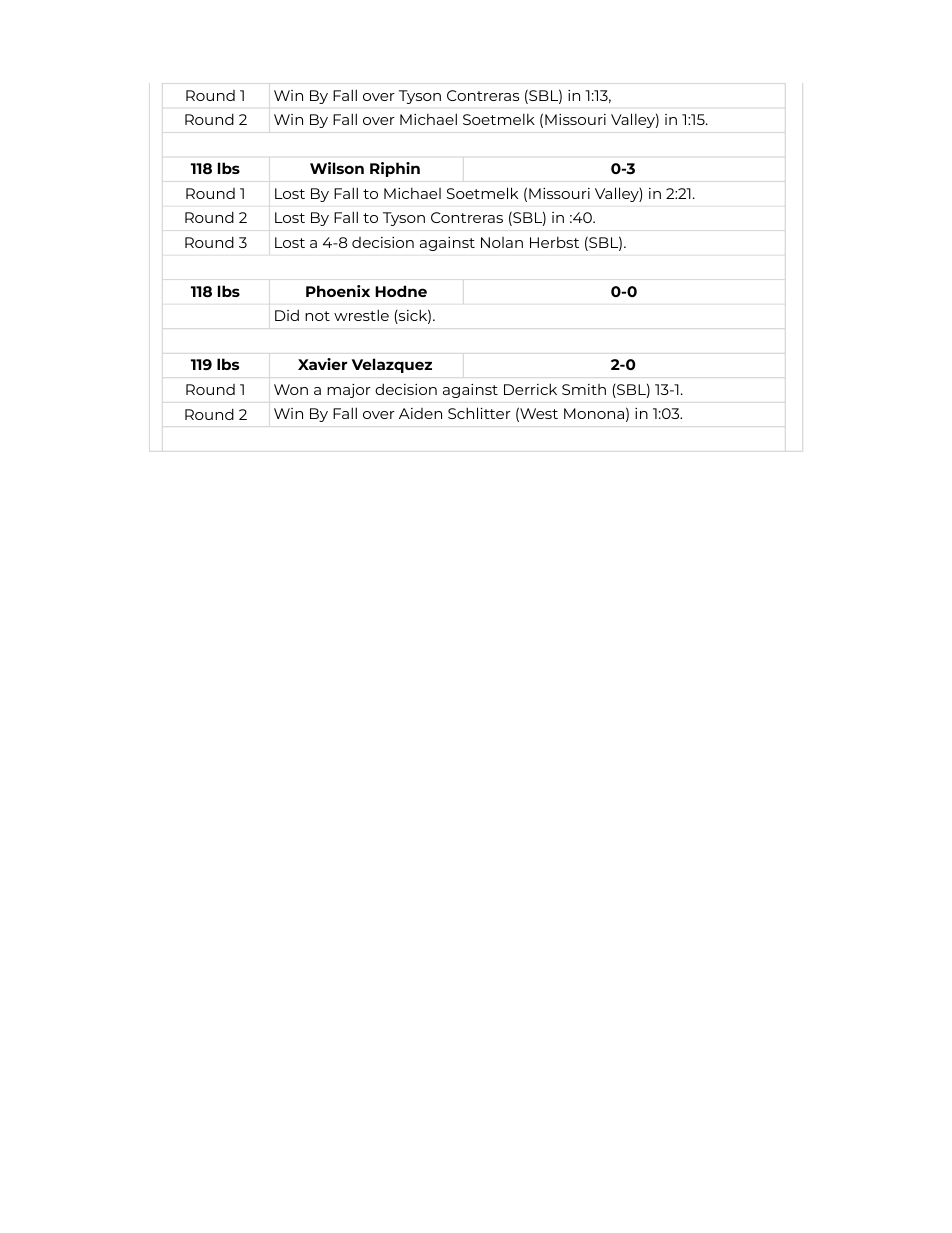 Image resolution: width=952 pixels, height=1233 pixels. I want to click on Nolan, so click(502, 242).
